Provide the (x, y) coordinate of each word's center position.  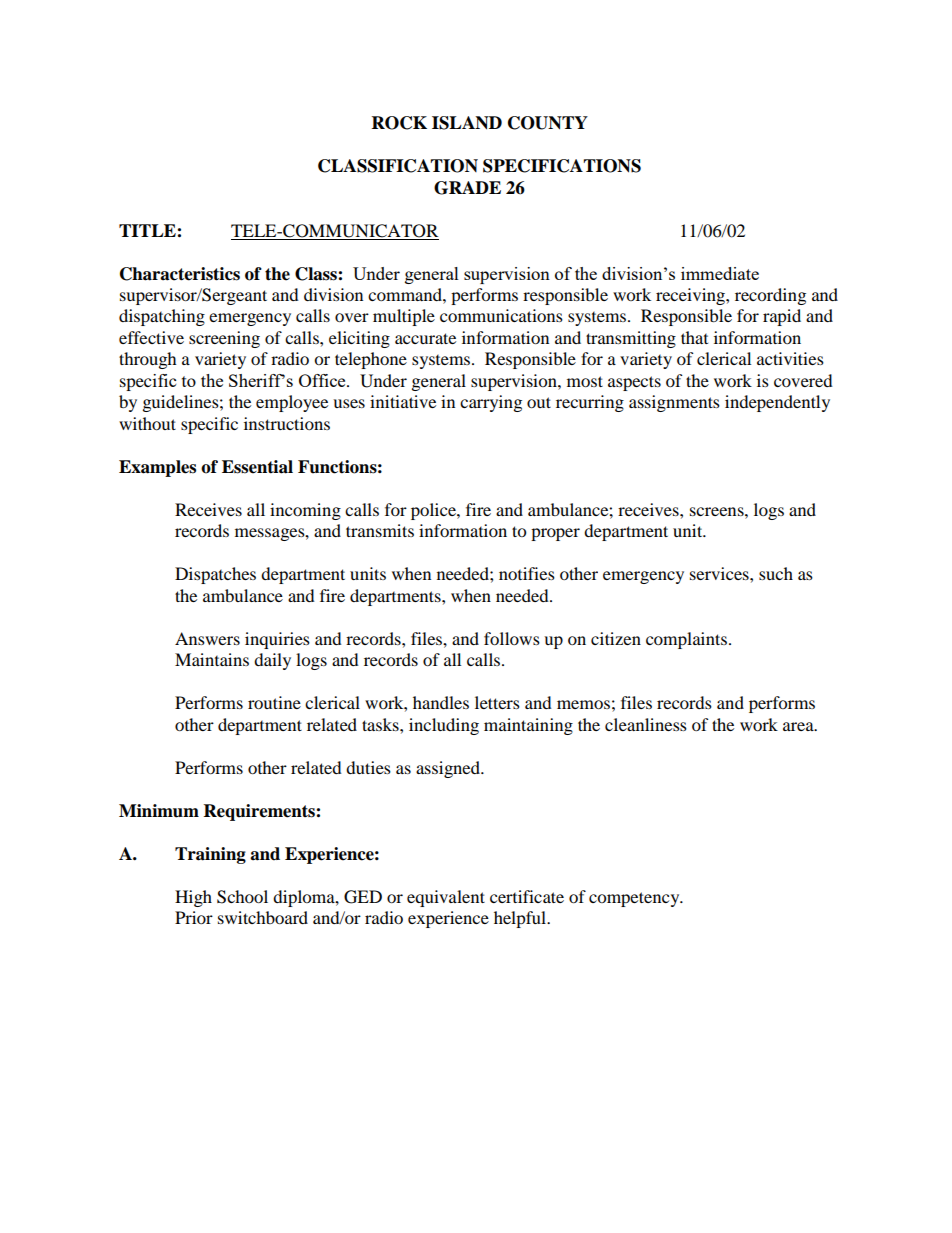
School (242, 897)
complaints (686, 640)
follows (512, 638)
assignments (674, 403)
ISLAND (467, 123)
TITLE (148, 230)
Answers (207, 638)
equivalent (446, 898)
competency (635, 899)
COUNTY (548, 123)
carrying (491, 403)
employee (292, 403)
